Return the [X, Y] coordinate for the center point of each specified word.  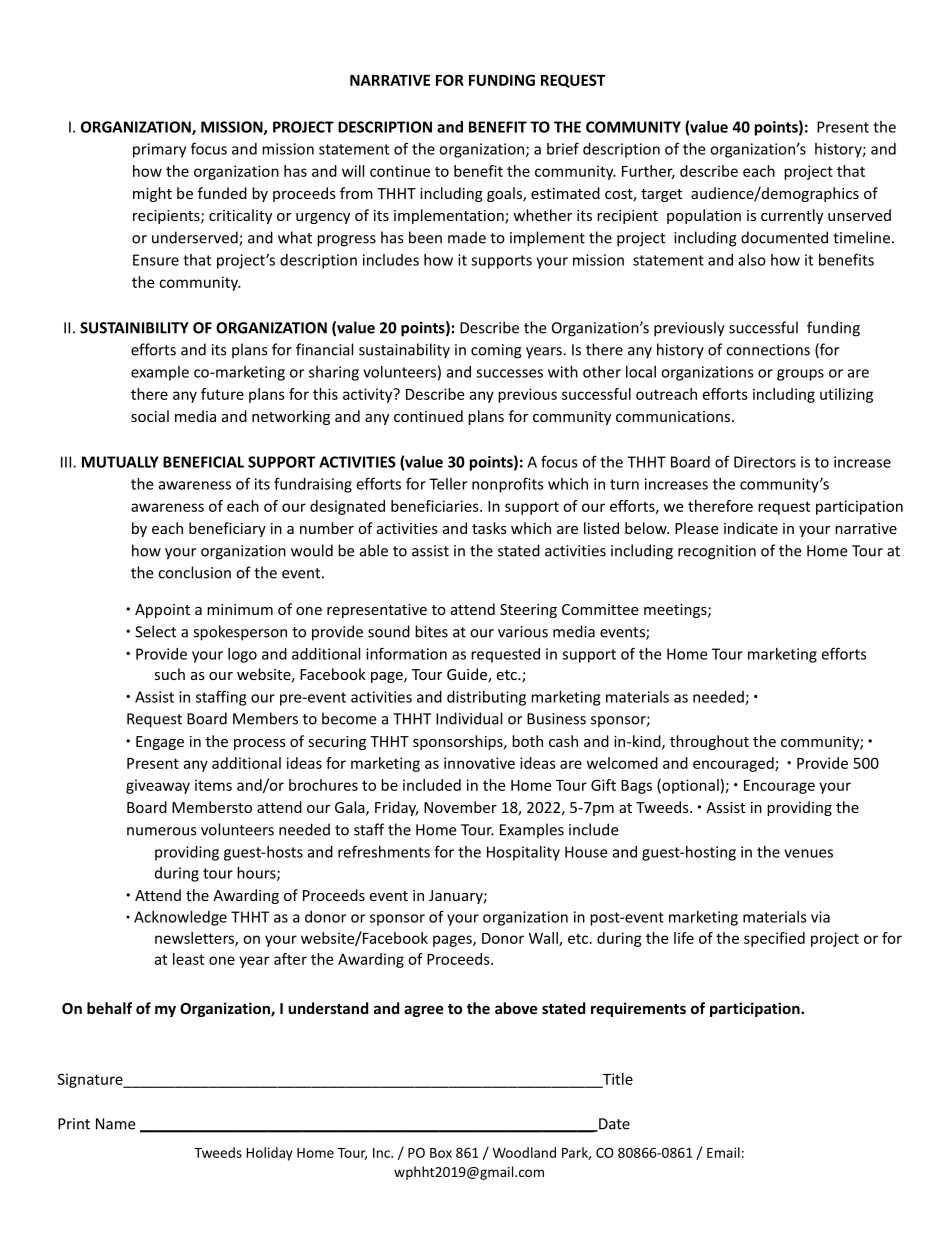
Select [155, 631]
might [152, 194]
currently [792, 216]
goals [505, 194]
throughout [709, 742]
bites [431, 631]
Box [441, 1153]
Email [723, 1152]
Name [116, 1124]
